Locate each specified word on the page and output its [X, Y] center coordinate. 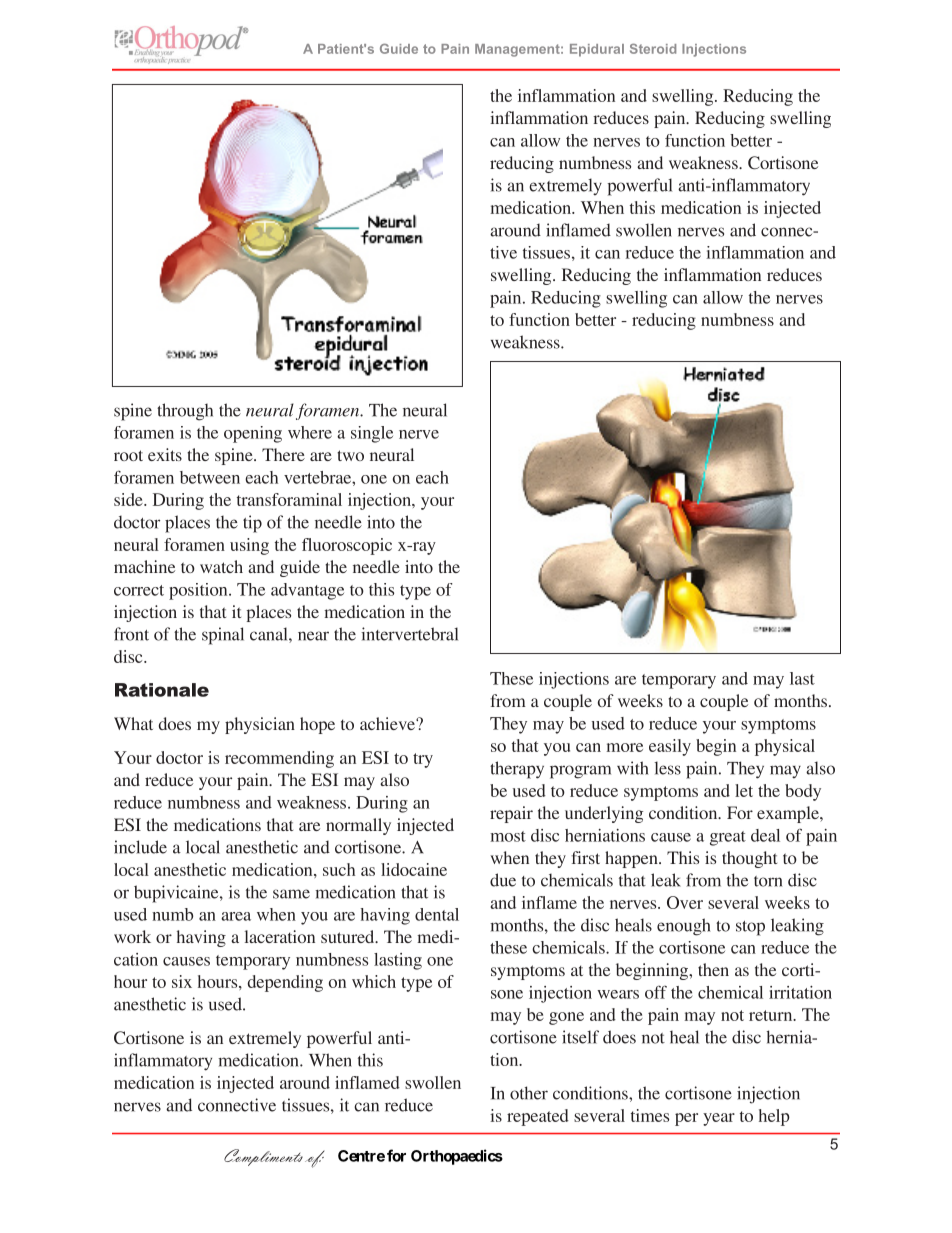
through [185, 412]
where [310, 432]
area [236, 916]
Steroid [653, 49]
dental [437, 914]
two [350, 455]
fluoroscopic [347, 546]
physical [785, 747]
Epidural [597, 50]
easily [670, 747]
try [423, 760]
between [210, 477]
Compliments [263, 1157]
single [372, 434]
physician [260, 725]
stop [750, 928]
